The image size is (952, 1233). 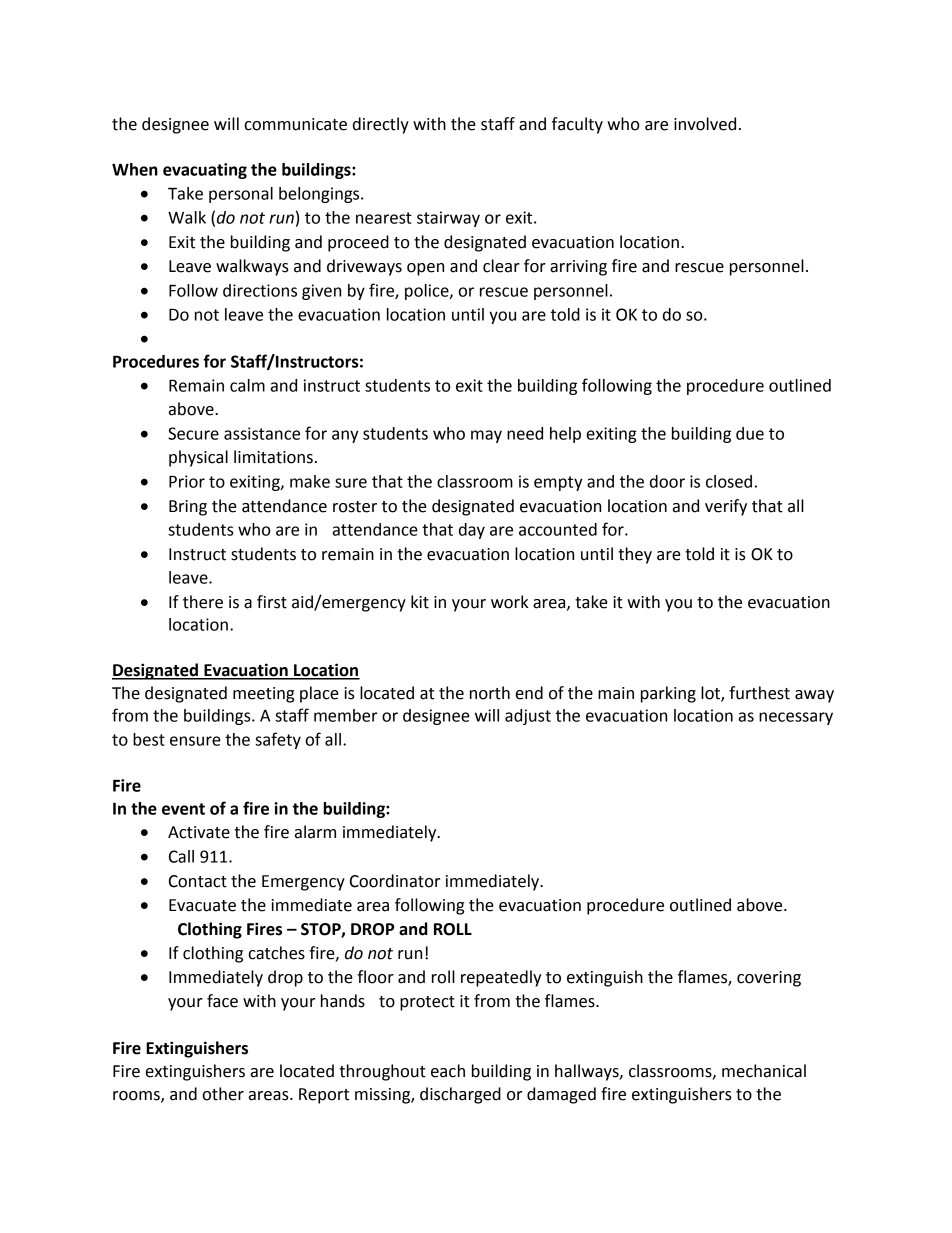 I want to click on evacuating, so click(x=205, y=171).
